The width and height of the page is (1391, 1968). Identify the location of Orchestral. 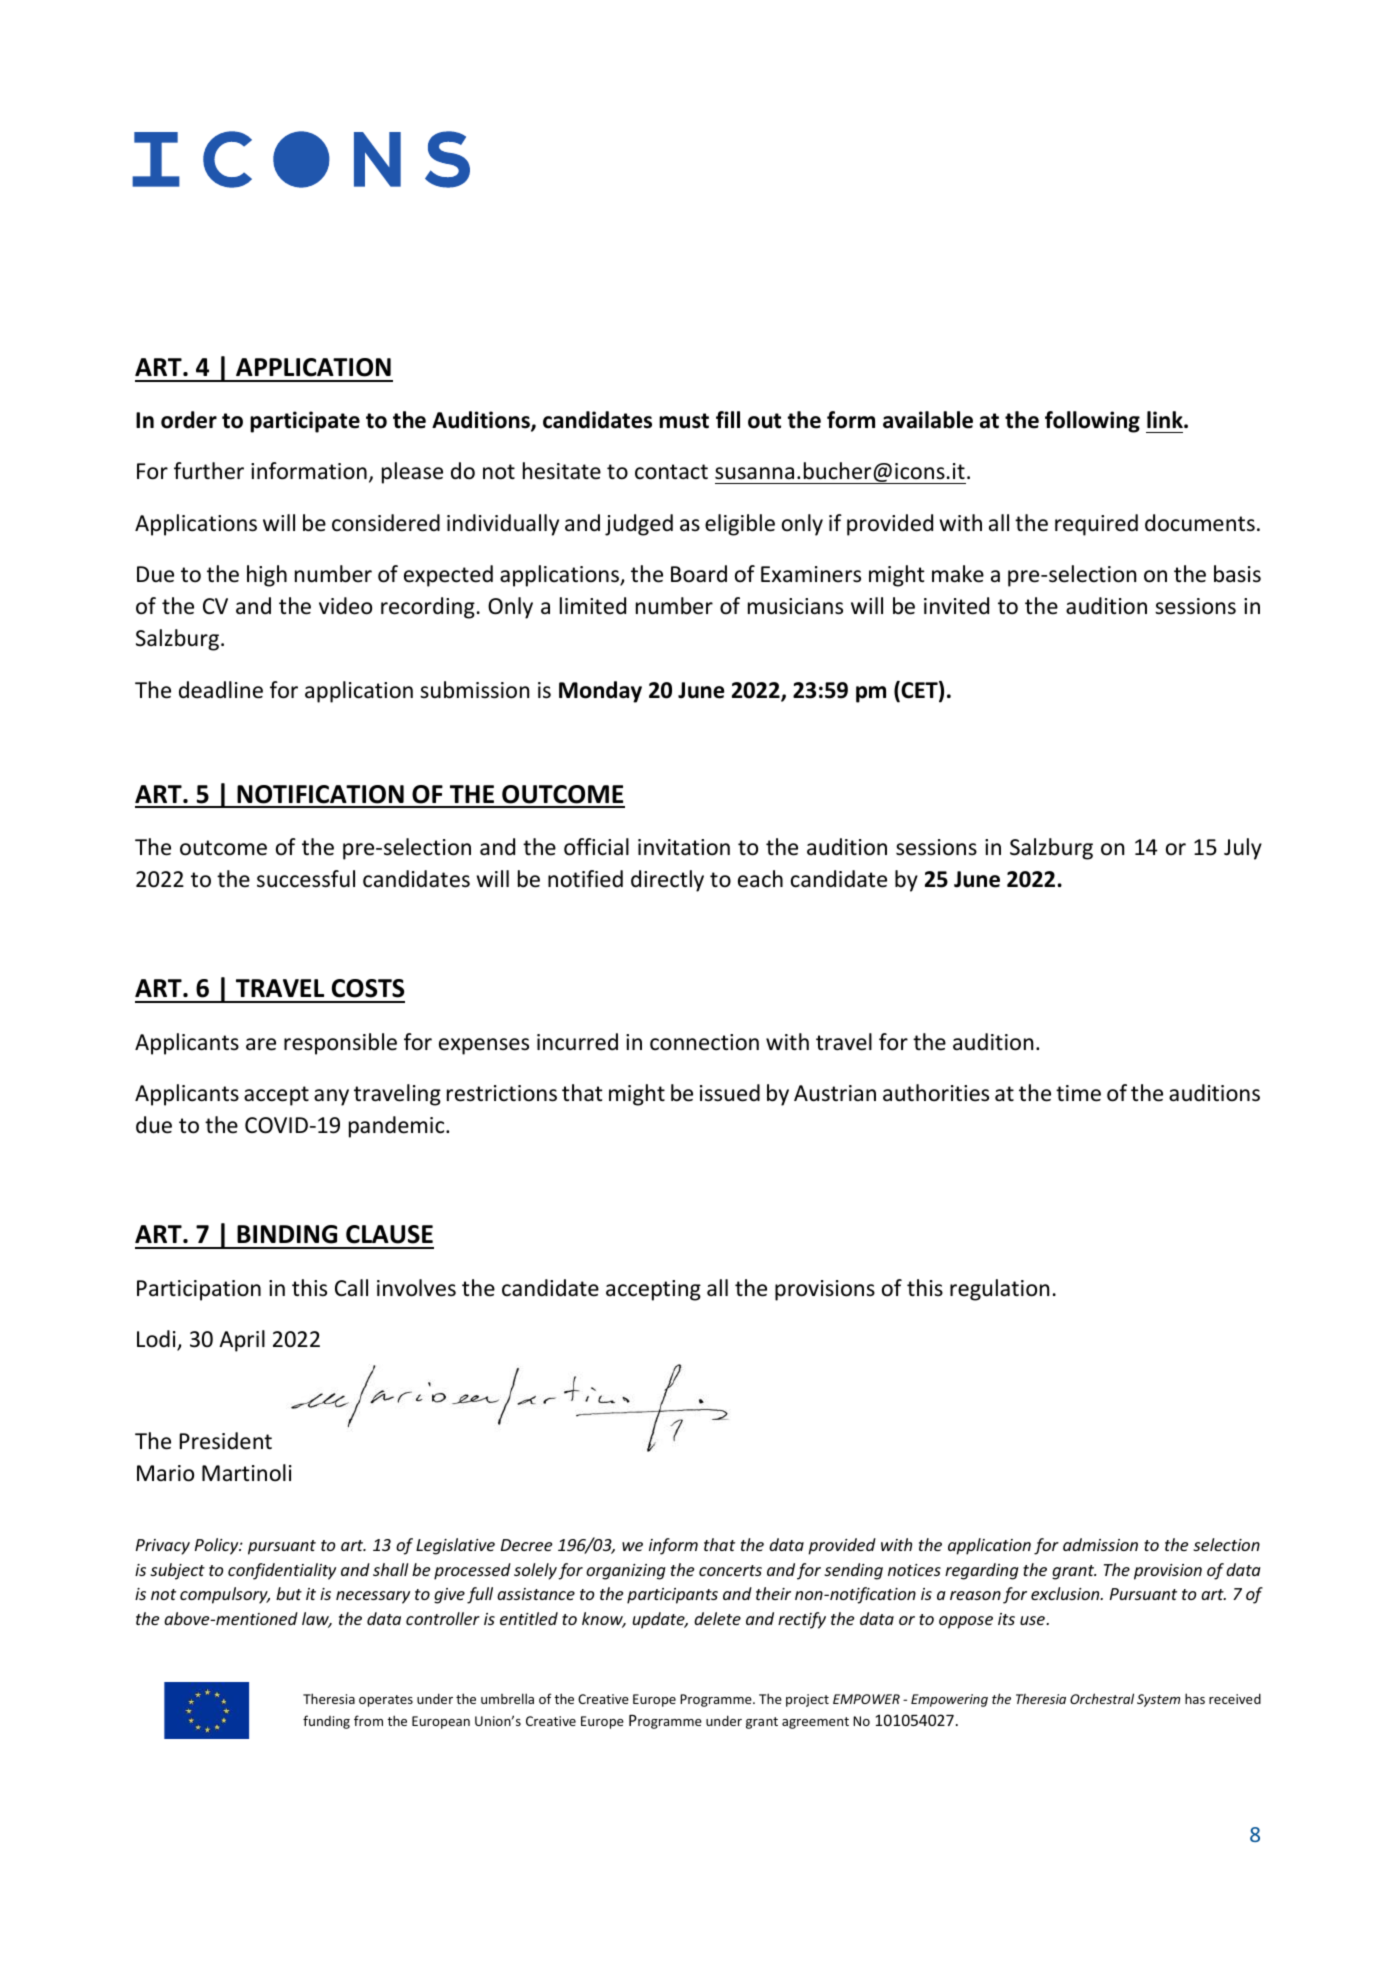
(1102, 1698).
